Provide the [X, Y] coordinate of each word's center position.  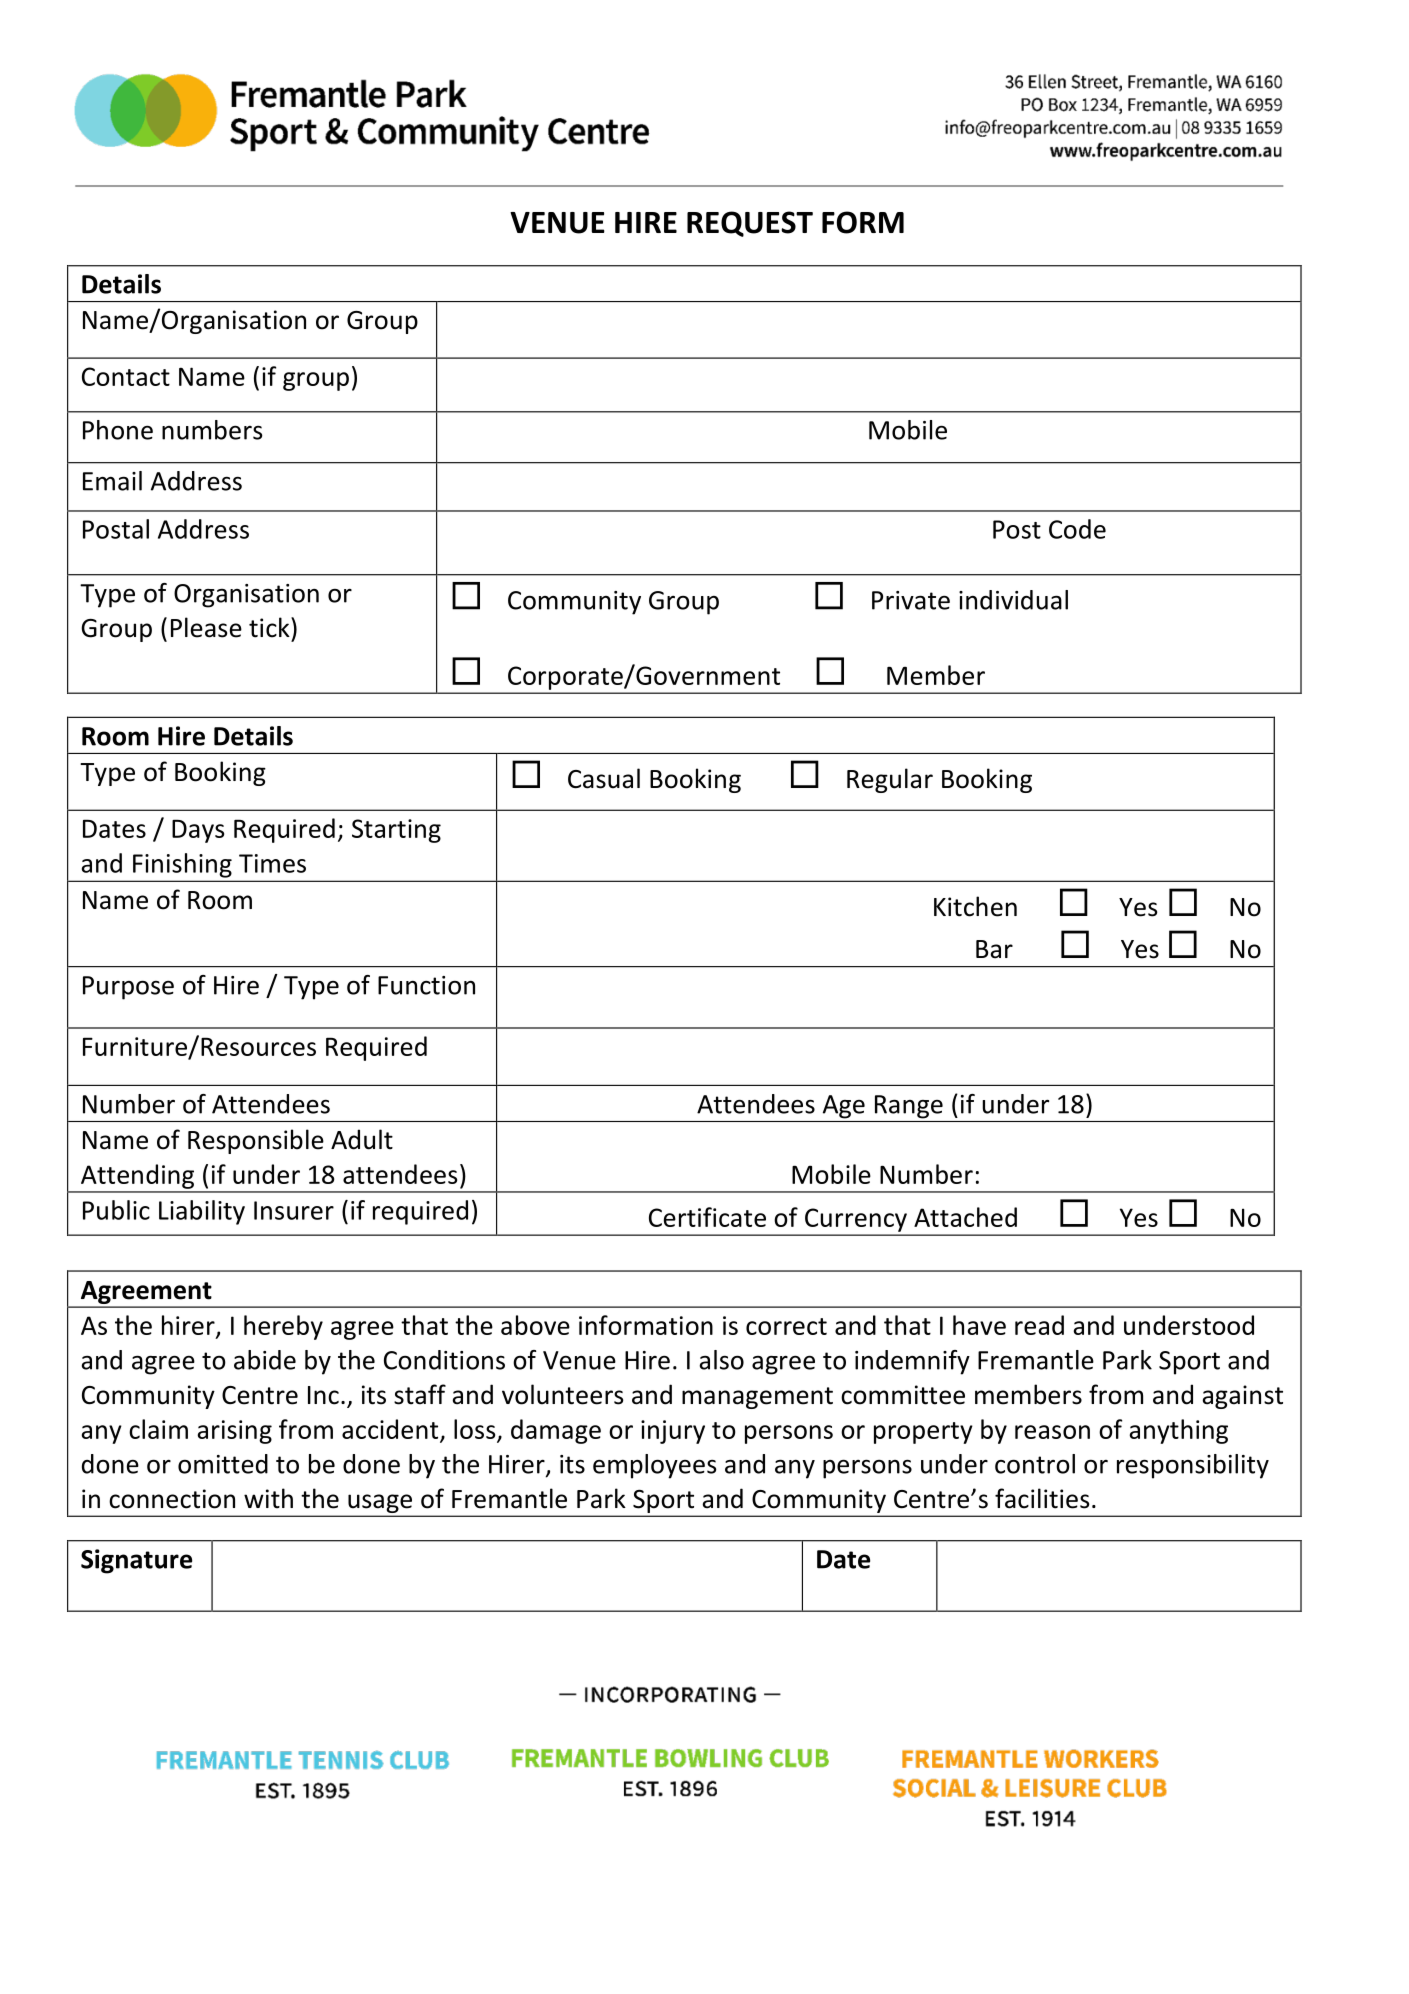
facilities [1042, 1498]
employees [655, 1466]
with [268, 1498]
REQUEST [750, 224]
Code [1077, 529]
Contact [126, 376]
